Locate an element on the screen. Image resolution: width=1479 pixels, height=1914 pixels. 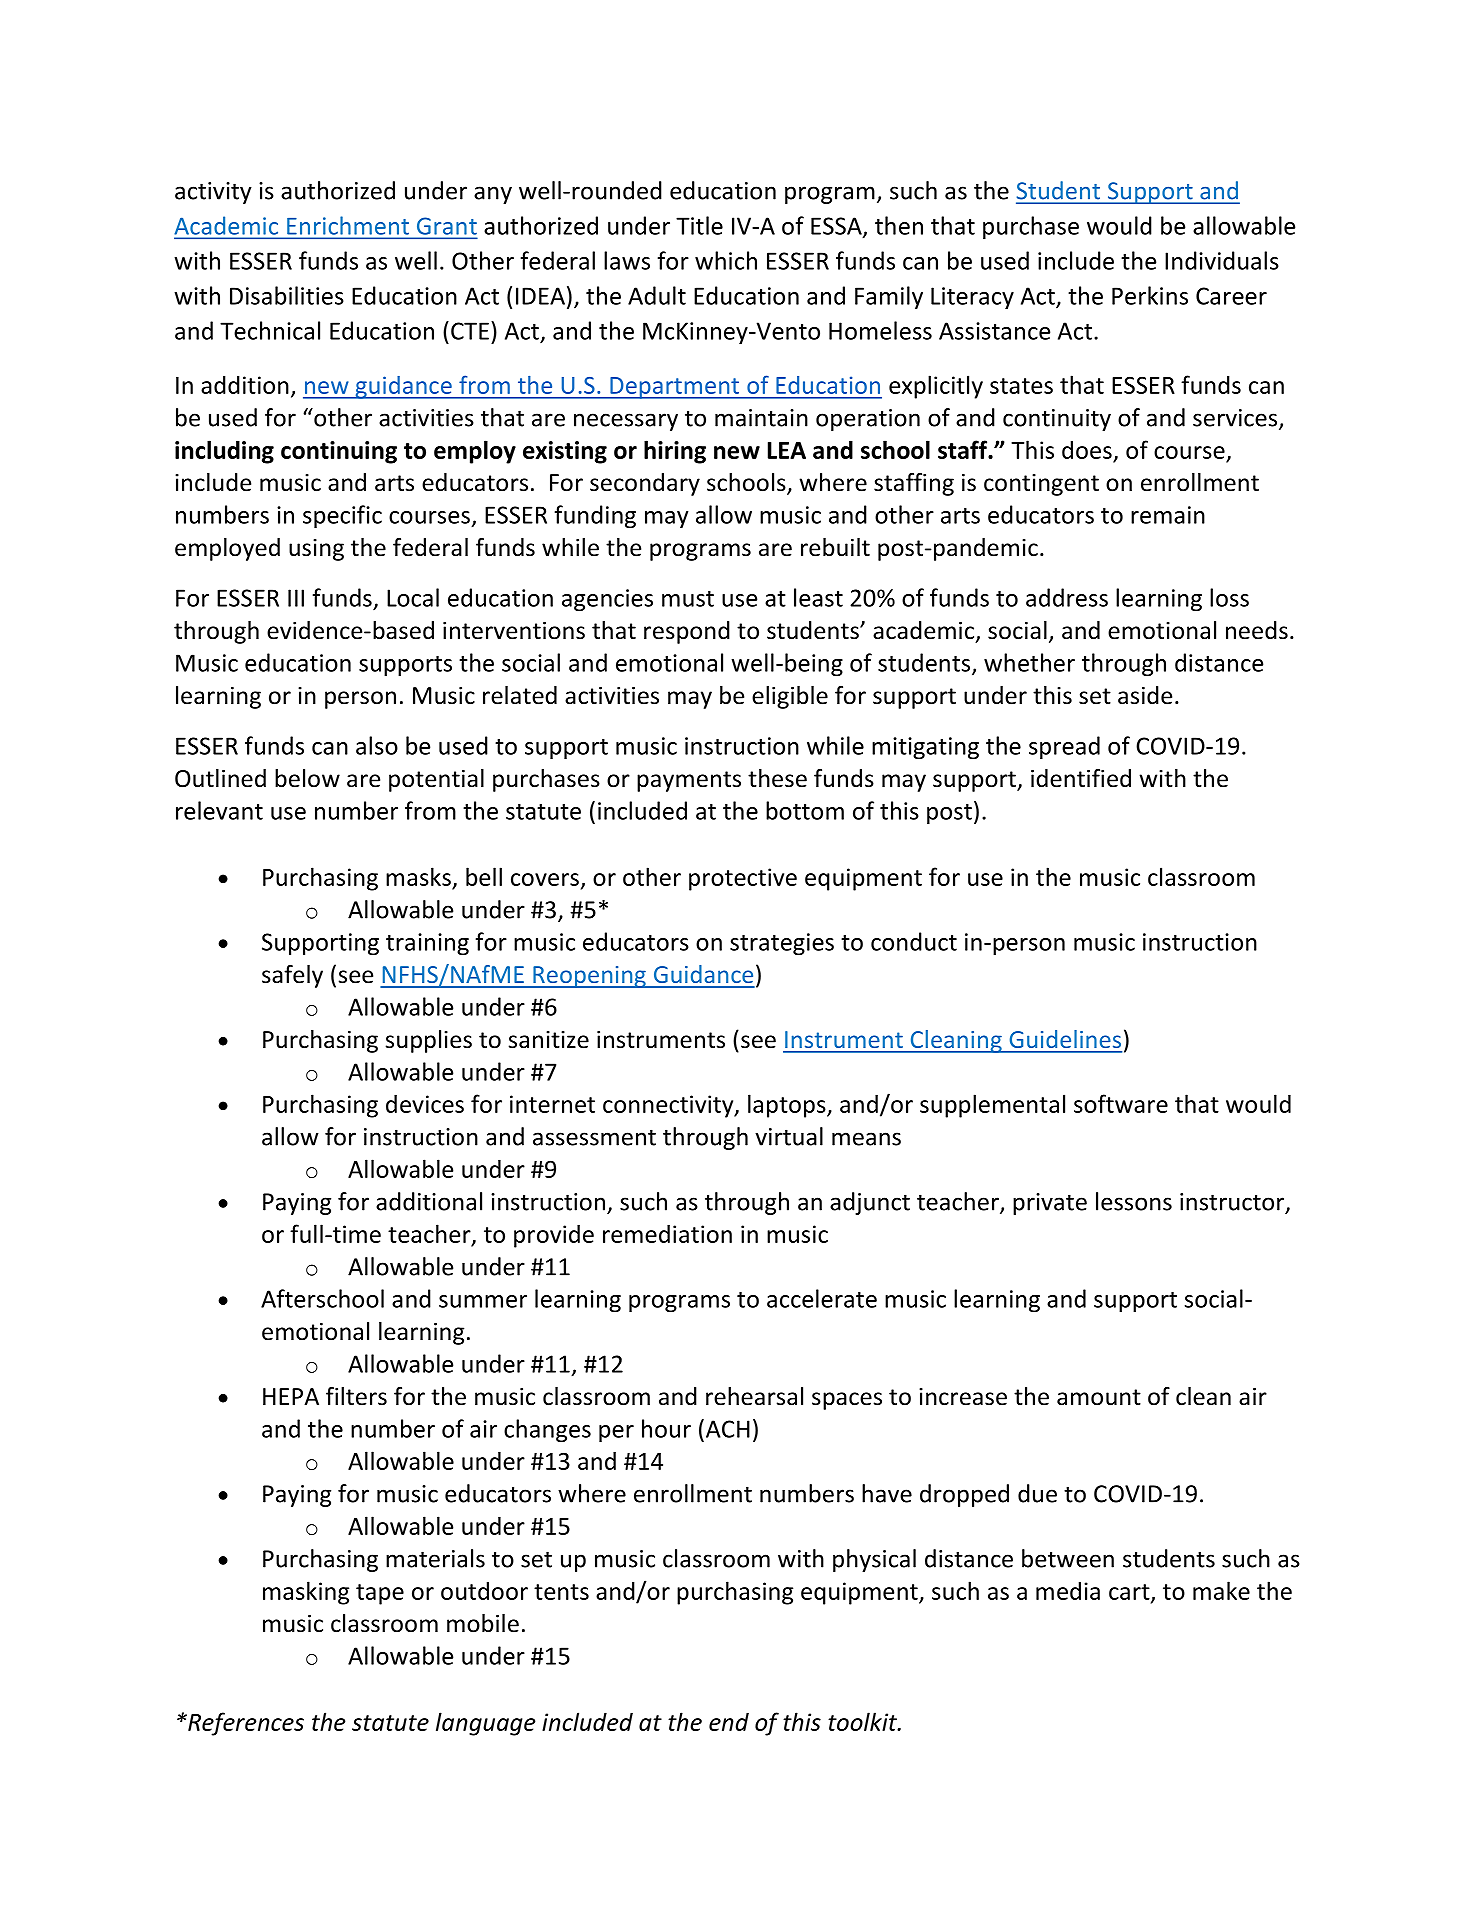
accelerate is located at coordinates (822, 1298).
